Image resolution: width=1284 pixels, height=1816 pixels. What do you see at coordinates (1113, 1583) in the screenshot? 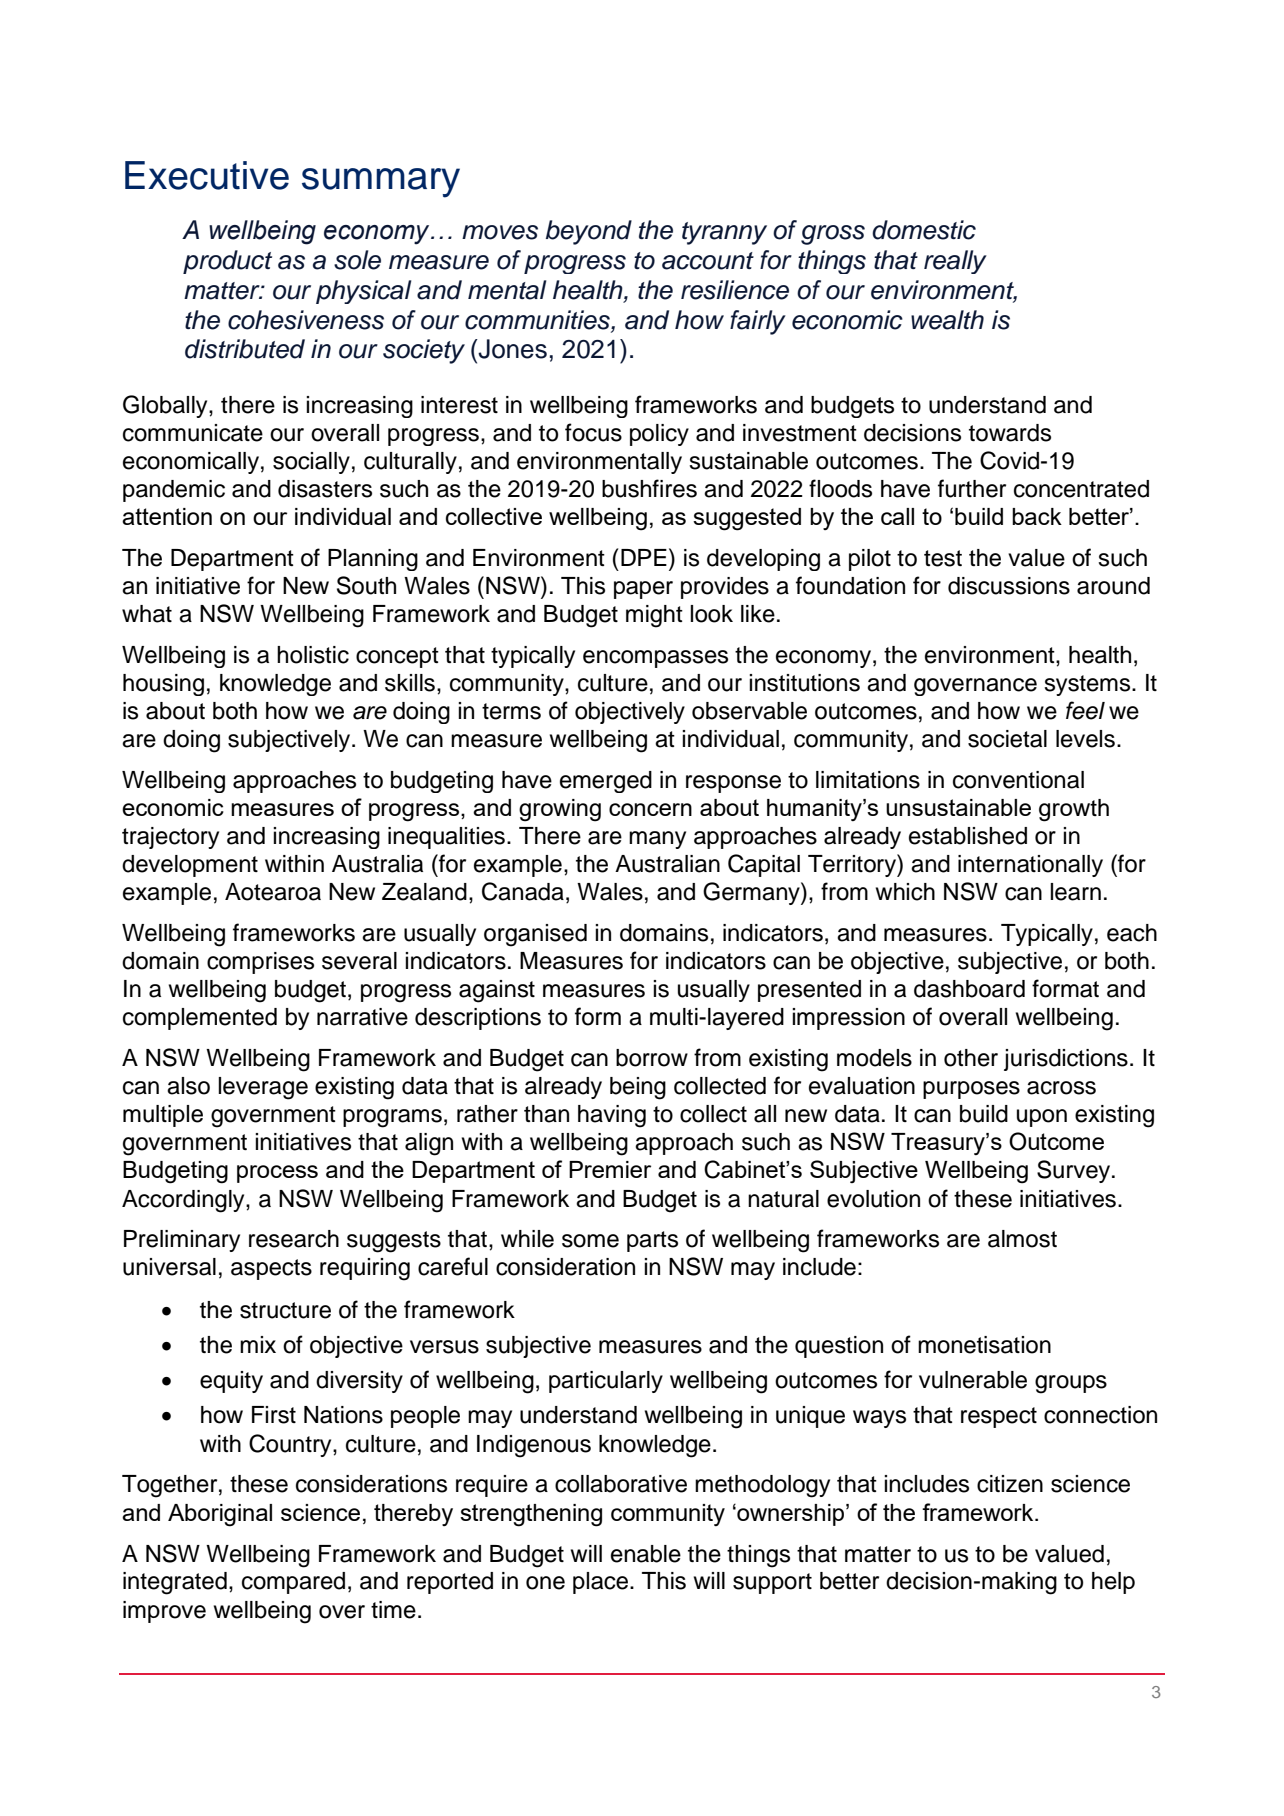
I see `help` at bounding box center [1113, 1583].
